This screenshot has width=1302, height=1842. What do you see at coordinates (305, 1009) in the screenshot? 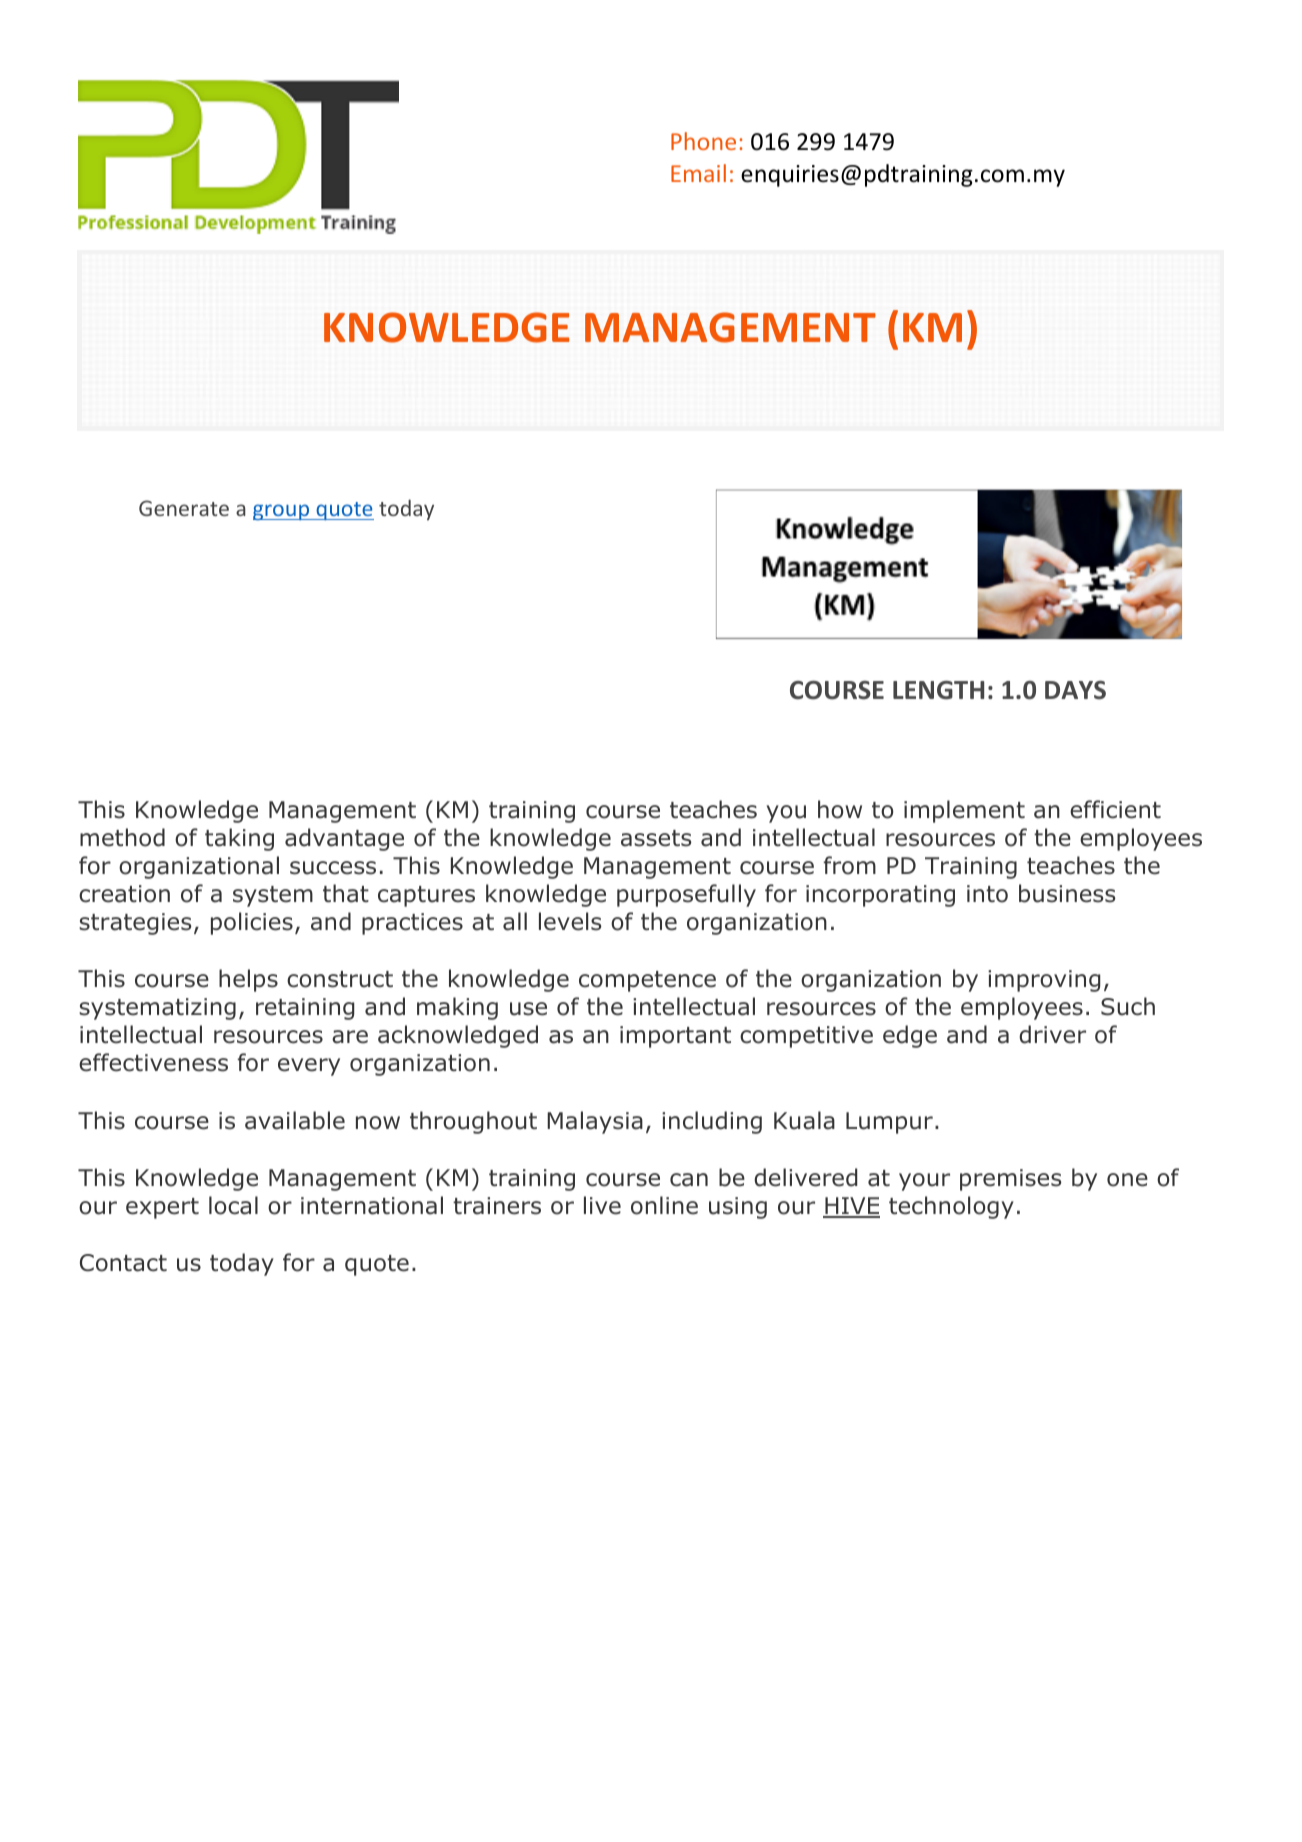
I see `retaining` at bounding box center [305, 1009].
